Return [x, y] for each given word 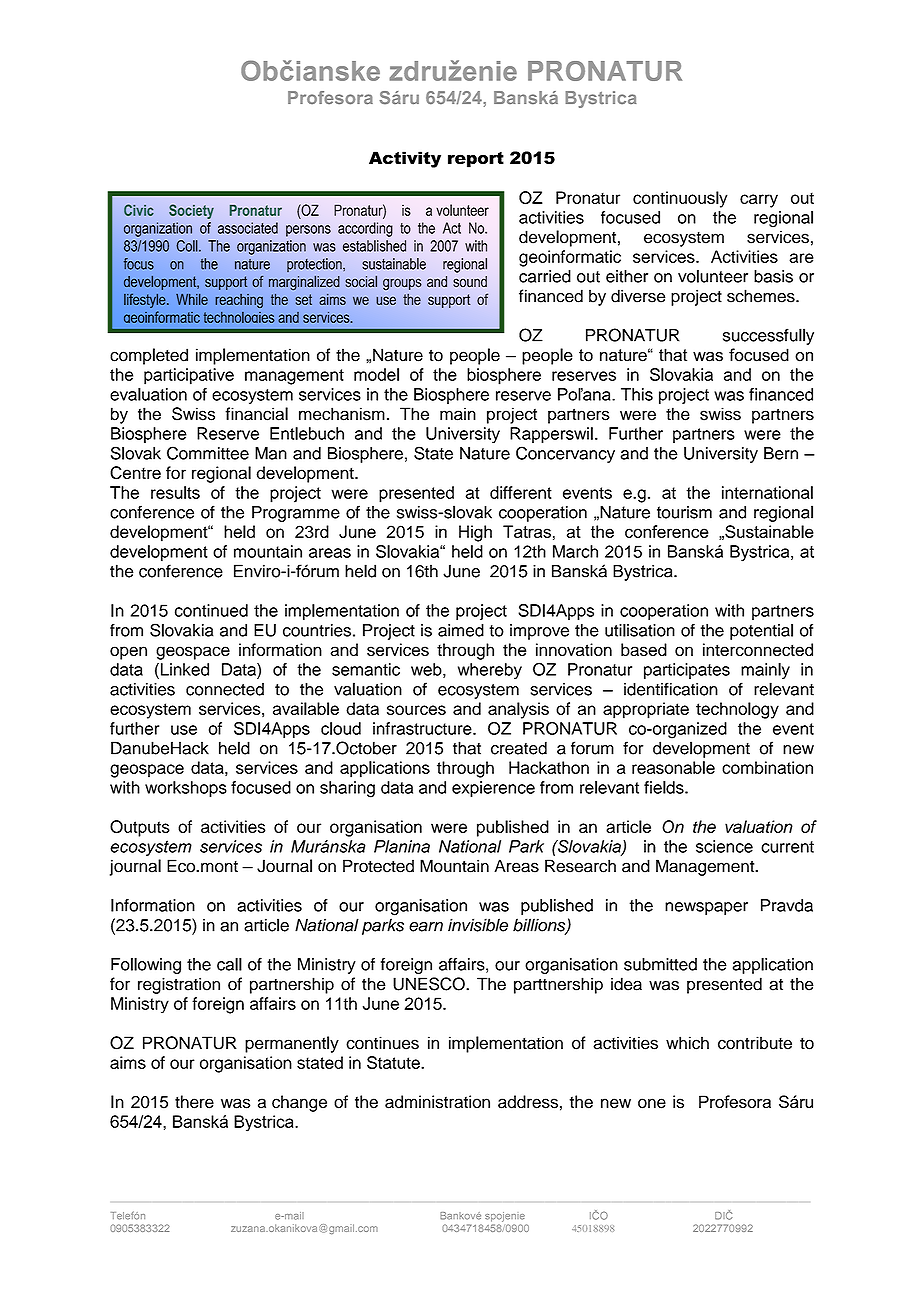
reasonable [673, 767]
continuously [680, 199]
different [521, 492]
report [476, 160]
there [194, 1102]
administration [437, 1102]
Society [191, 211]
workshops [186, 789]
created [519, 748]
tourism [684, 512]
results [175, 492]
